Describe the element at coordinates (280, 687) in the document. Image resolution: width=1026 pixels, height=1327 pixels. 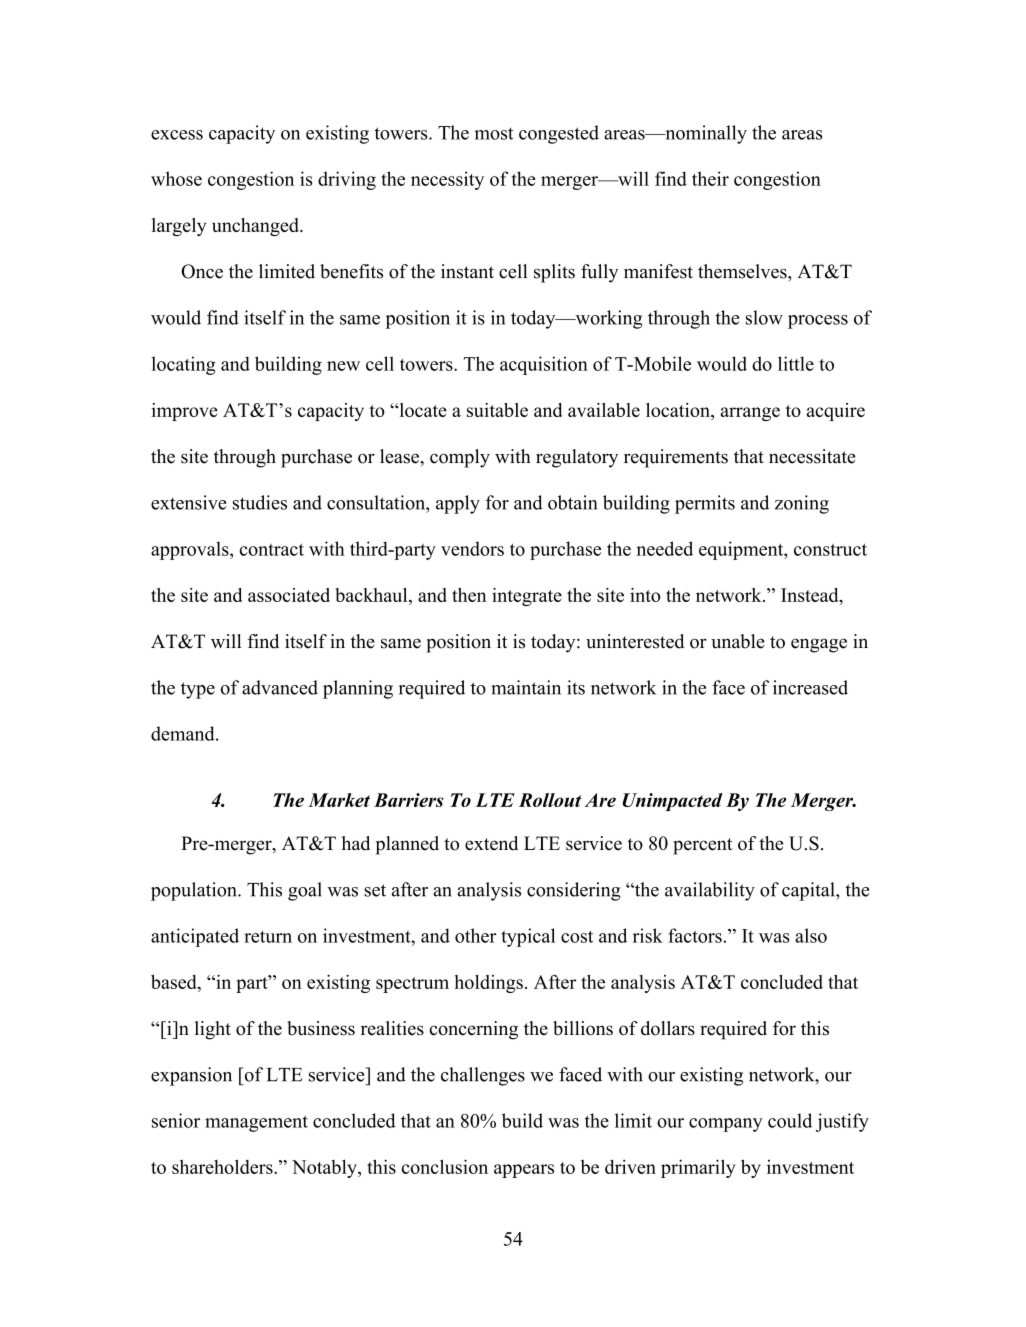
I see `advanced` at that location.
